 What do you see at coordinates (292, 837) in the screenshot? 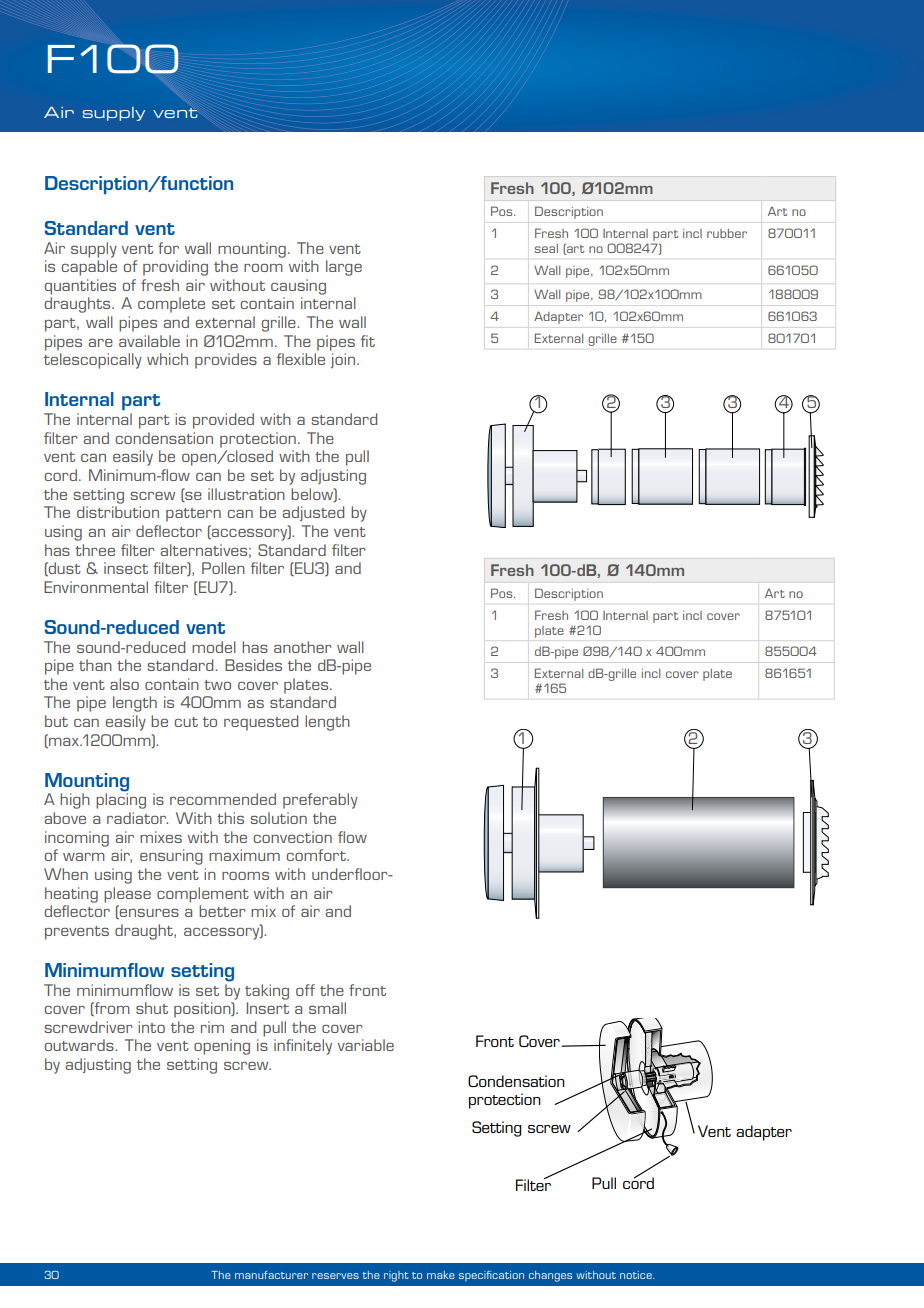
I see `convection` at bounding box center [292, 837].
